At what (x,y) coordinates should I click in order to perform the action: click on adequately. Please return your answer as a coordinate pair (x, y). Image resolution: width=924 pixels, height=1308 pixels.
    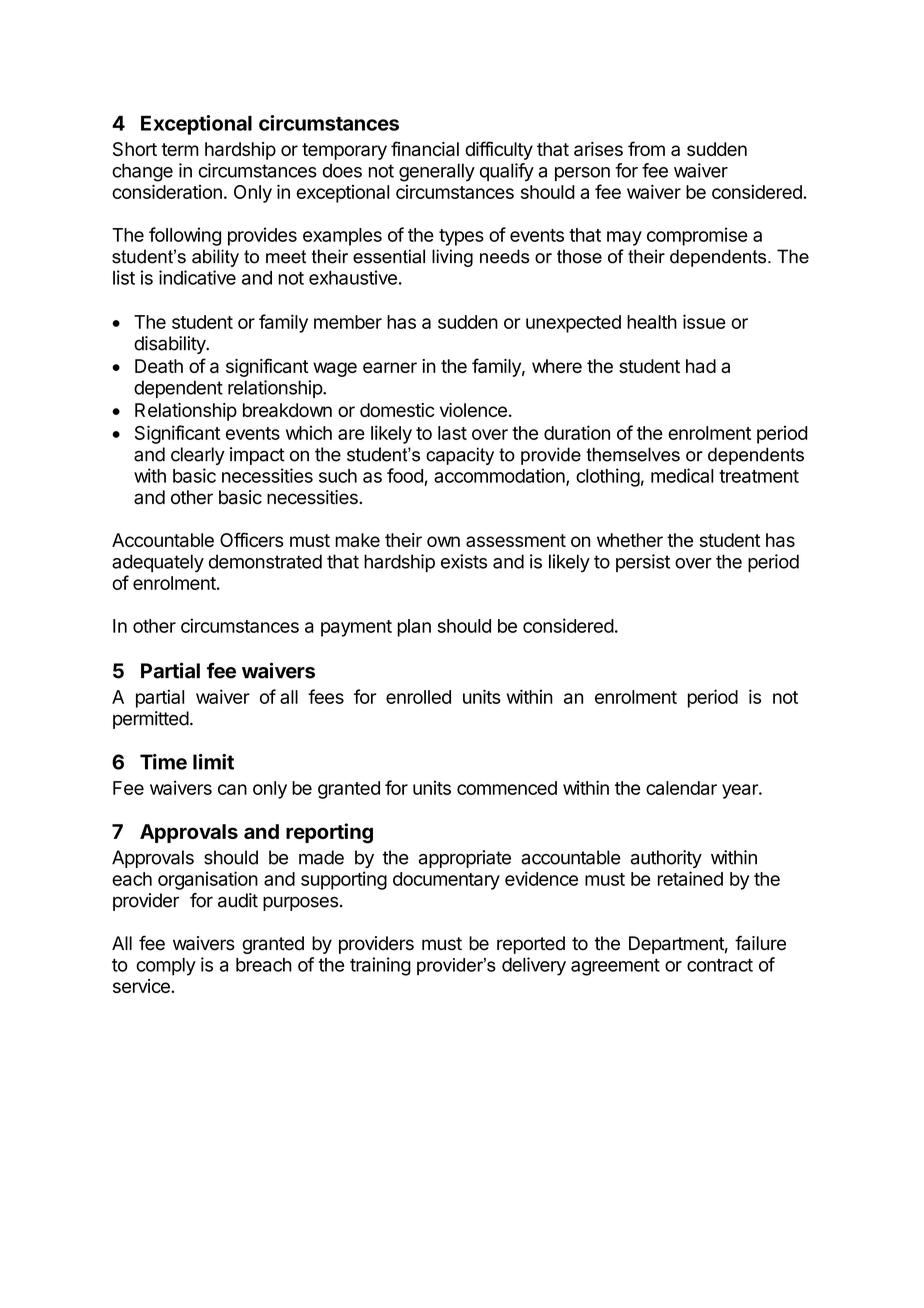
    Looking at the image, I should click on (158, 563).
